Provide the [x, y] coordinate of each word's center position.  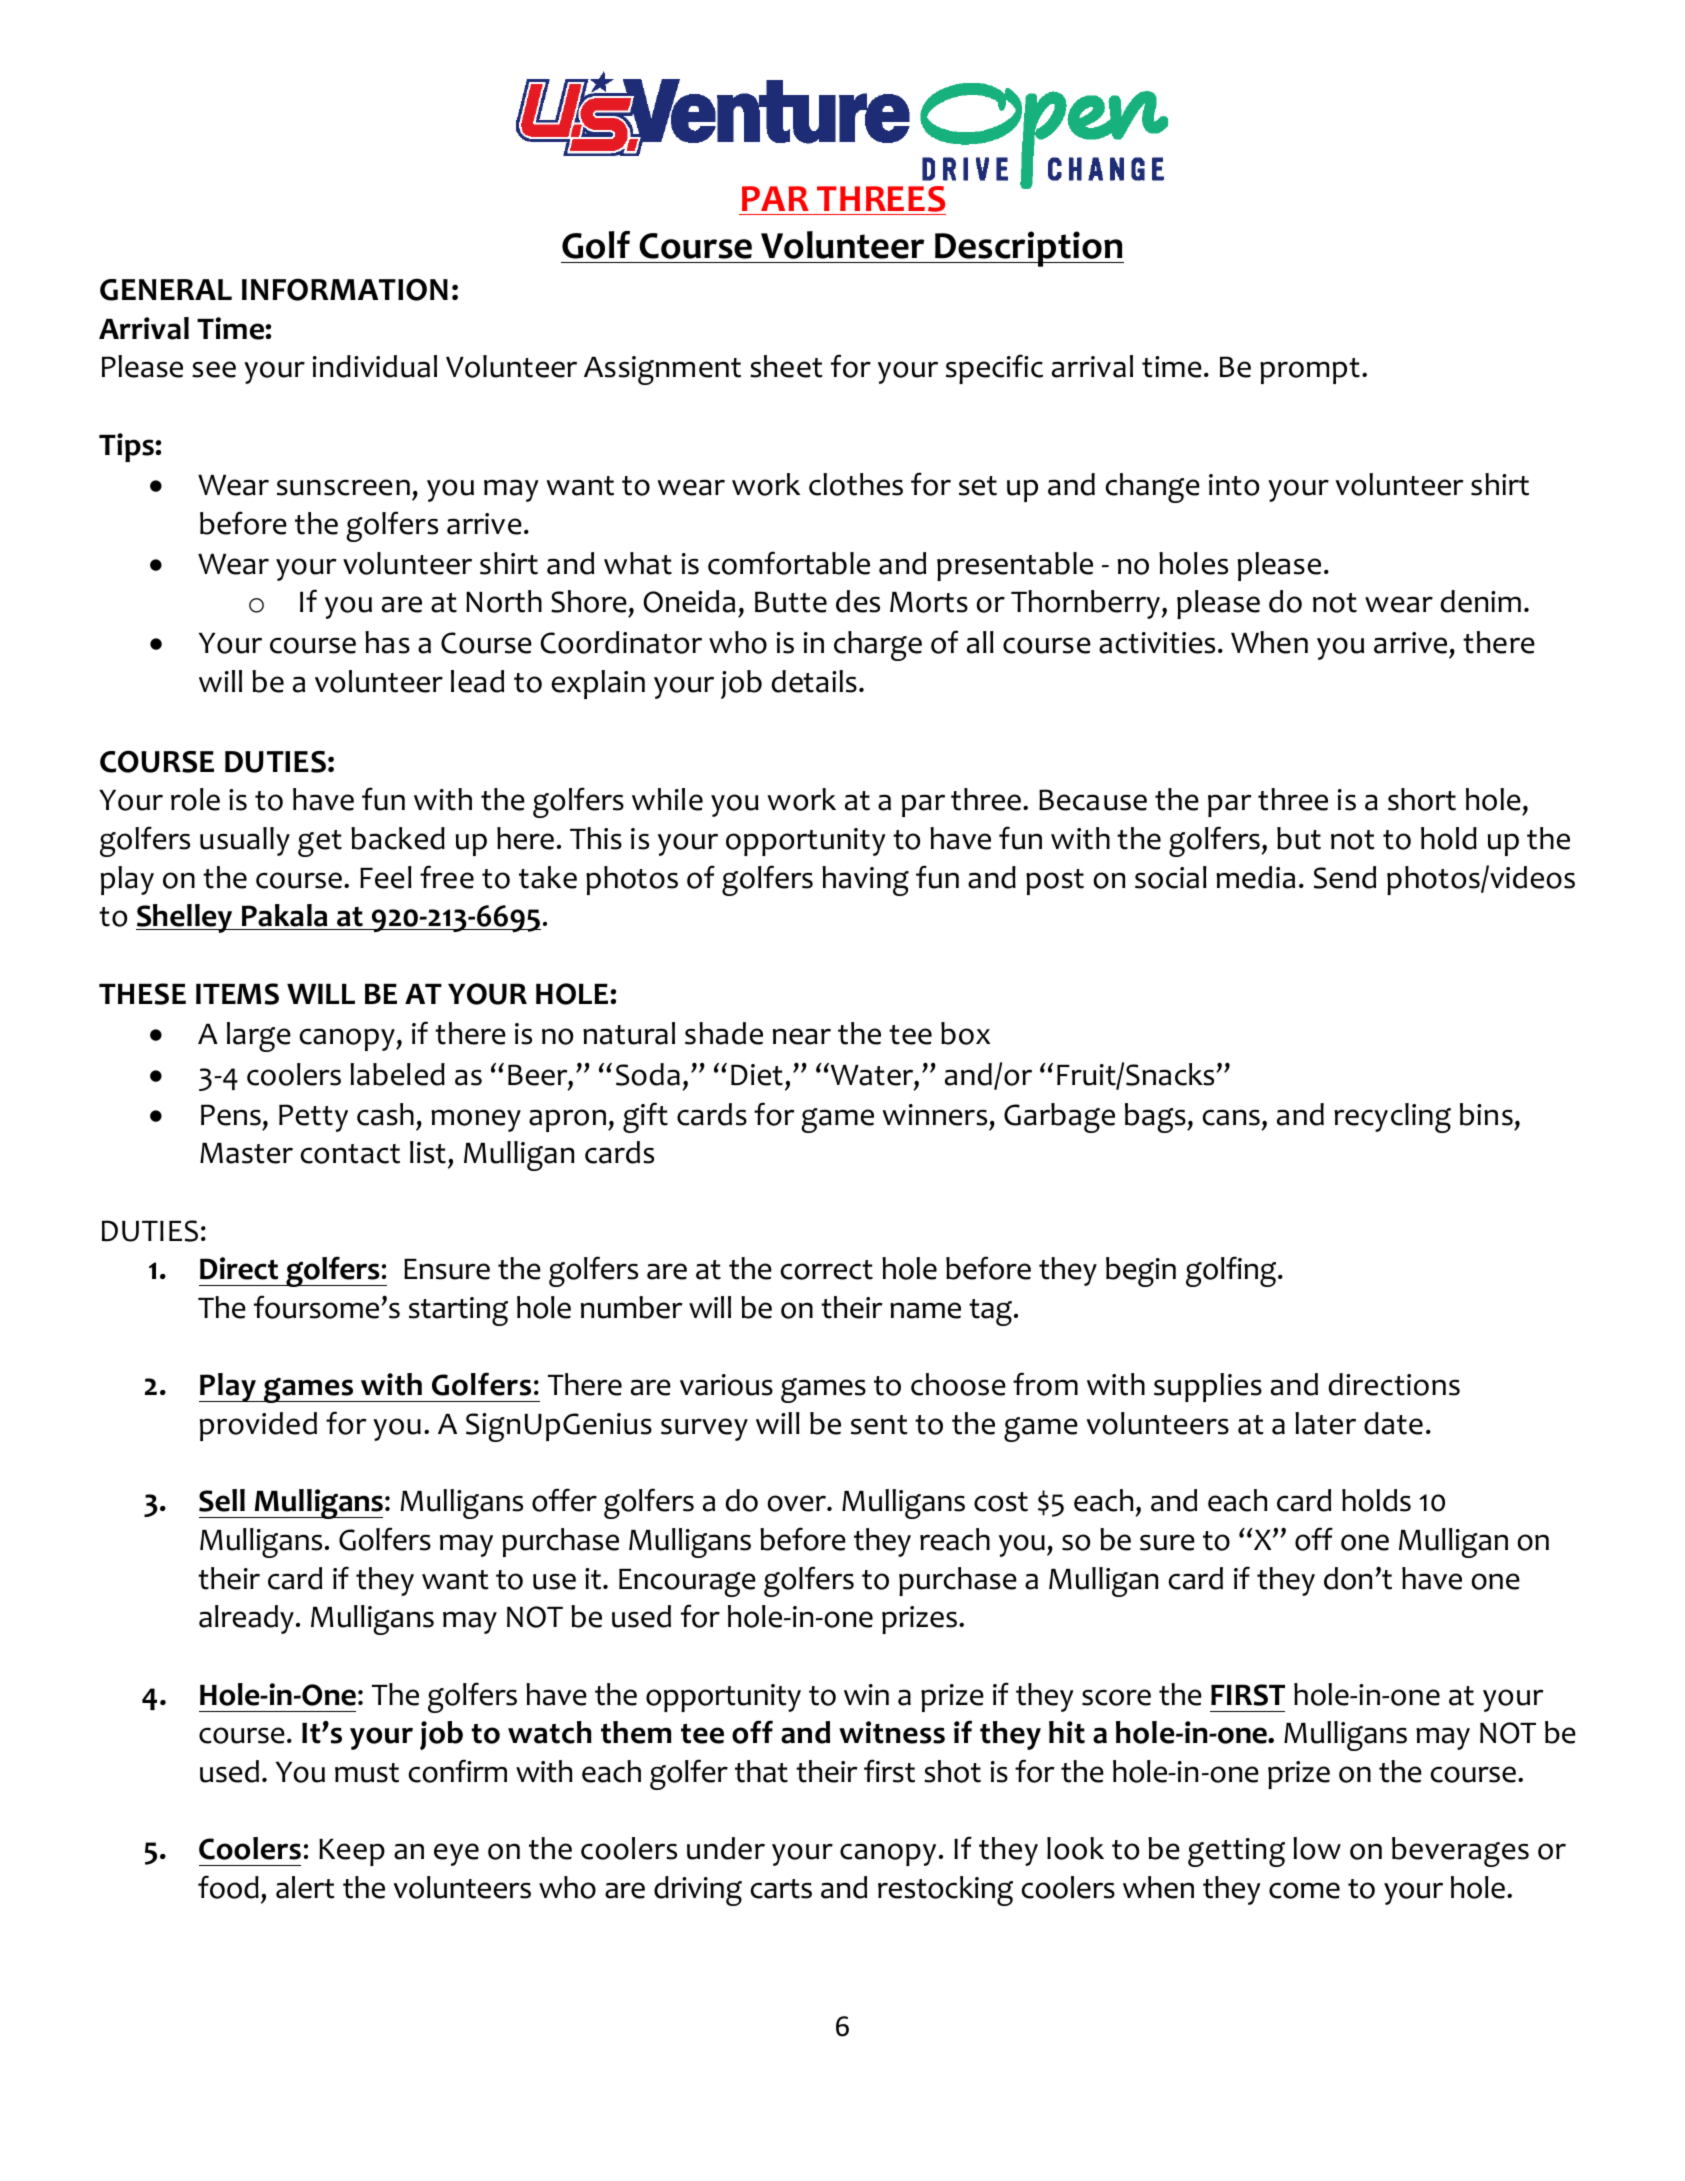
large [259, 1037]
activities [1157, 643]
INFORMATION [345, 289]
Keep [352, 1852]
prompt [1310, 371]
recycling [1392, 1118]
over [798, 1503]
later [1325, 1423]
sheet [786, 366]
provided [258, 1426]
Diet [757, 1075]
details [814, 681]
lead [477, 681]
